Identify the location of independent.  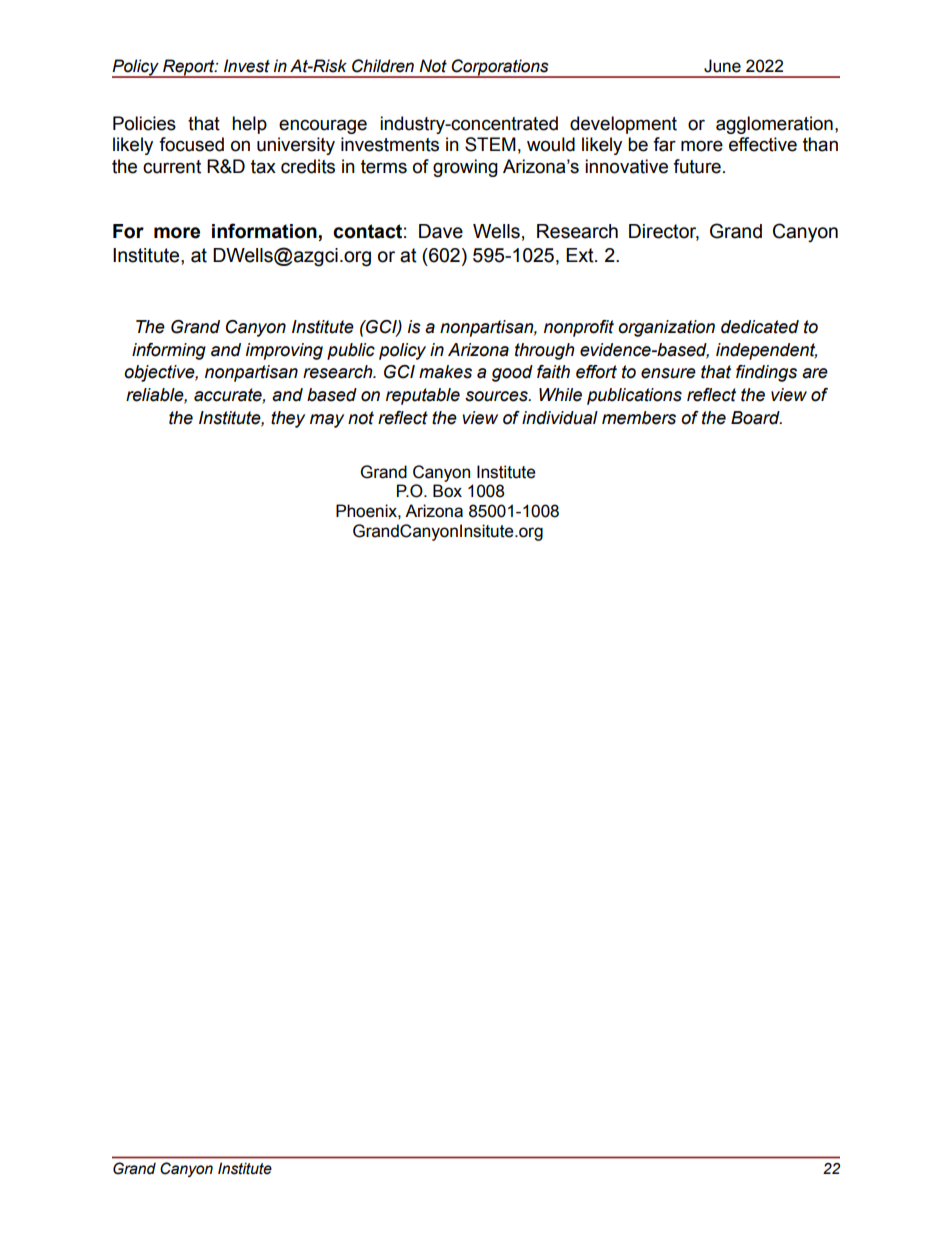
(766, 351).
